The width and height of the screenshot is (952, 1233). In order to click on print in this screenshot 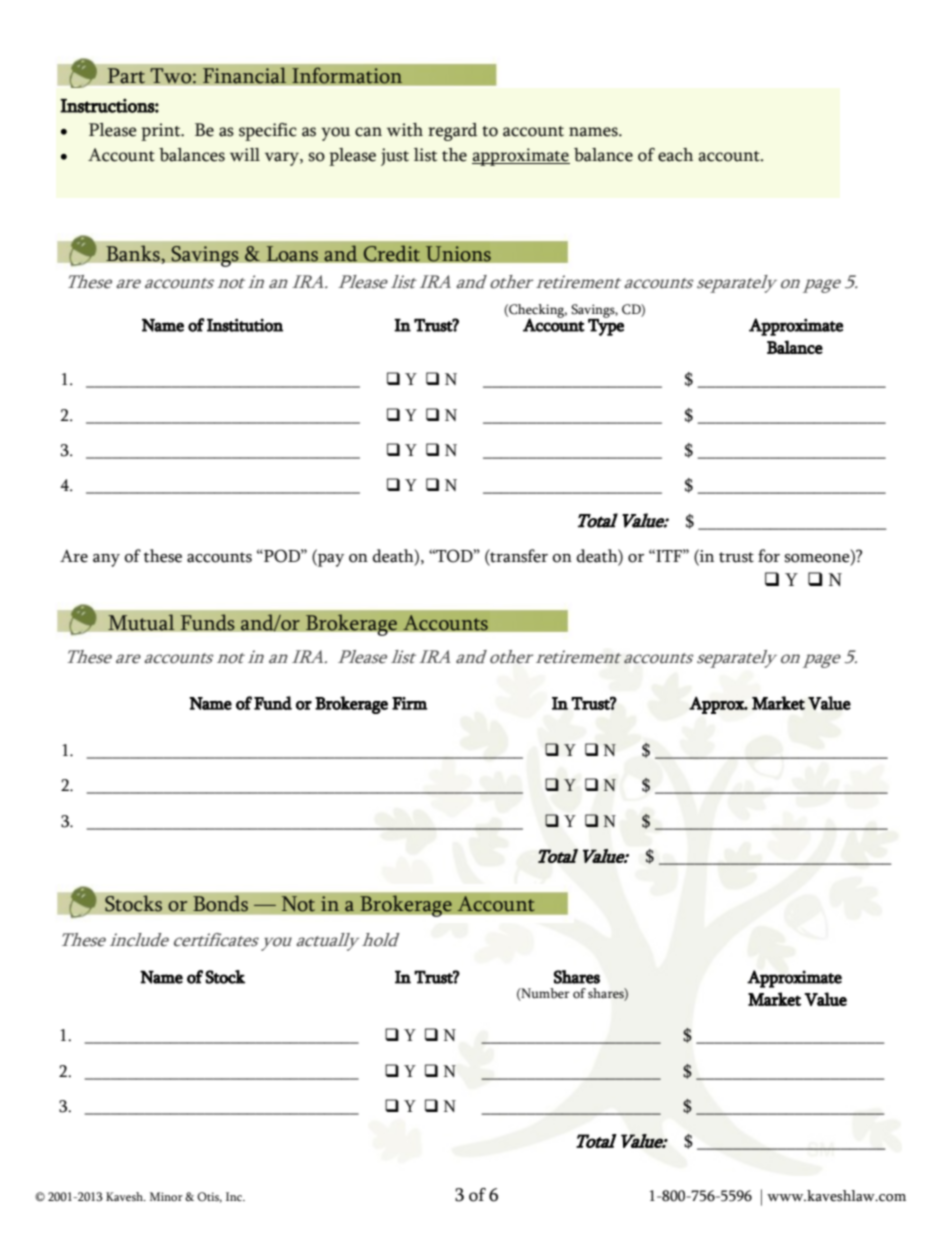, I will do `click(162, 132)`.
